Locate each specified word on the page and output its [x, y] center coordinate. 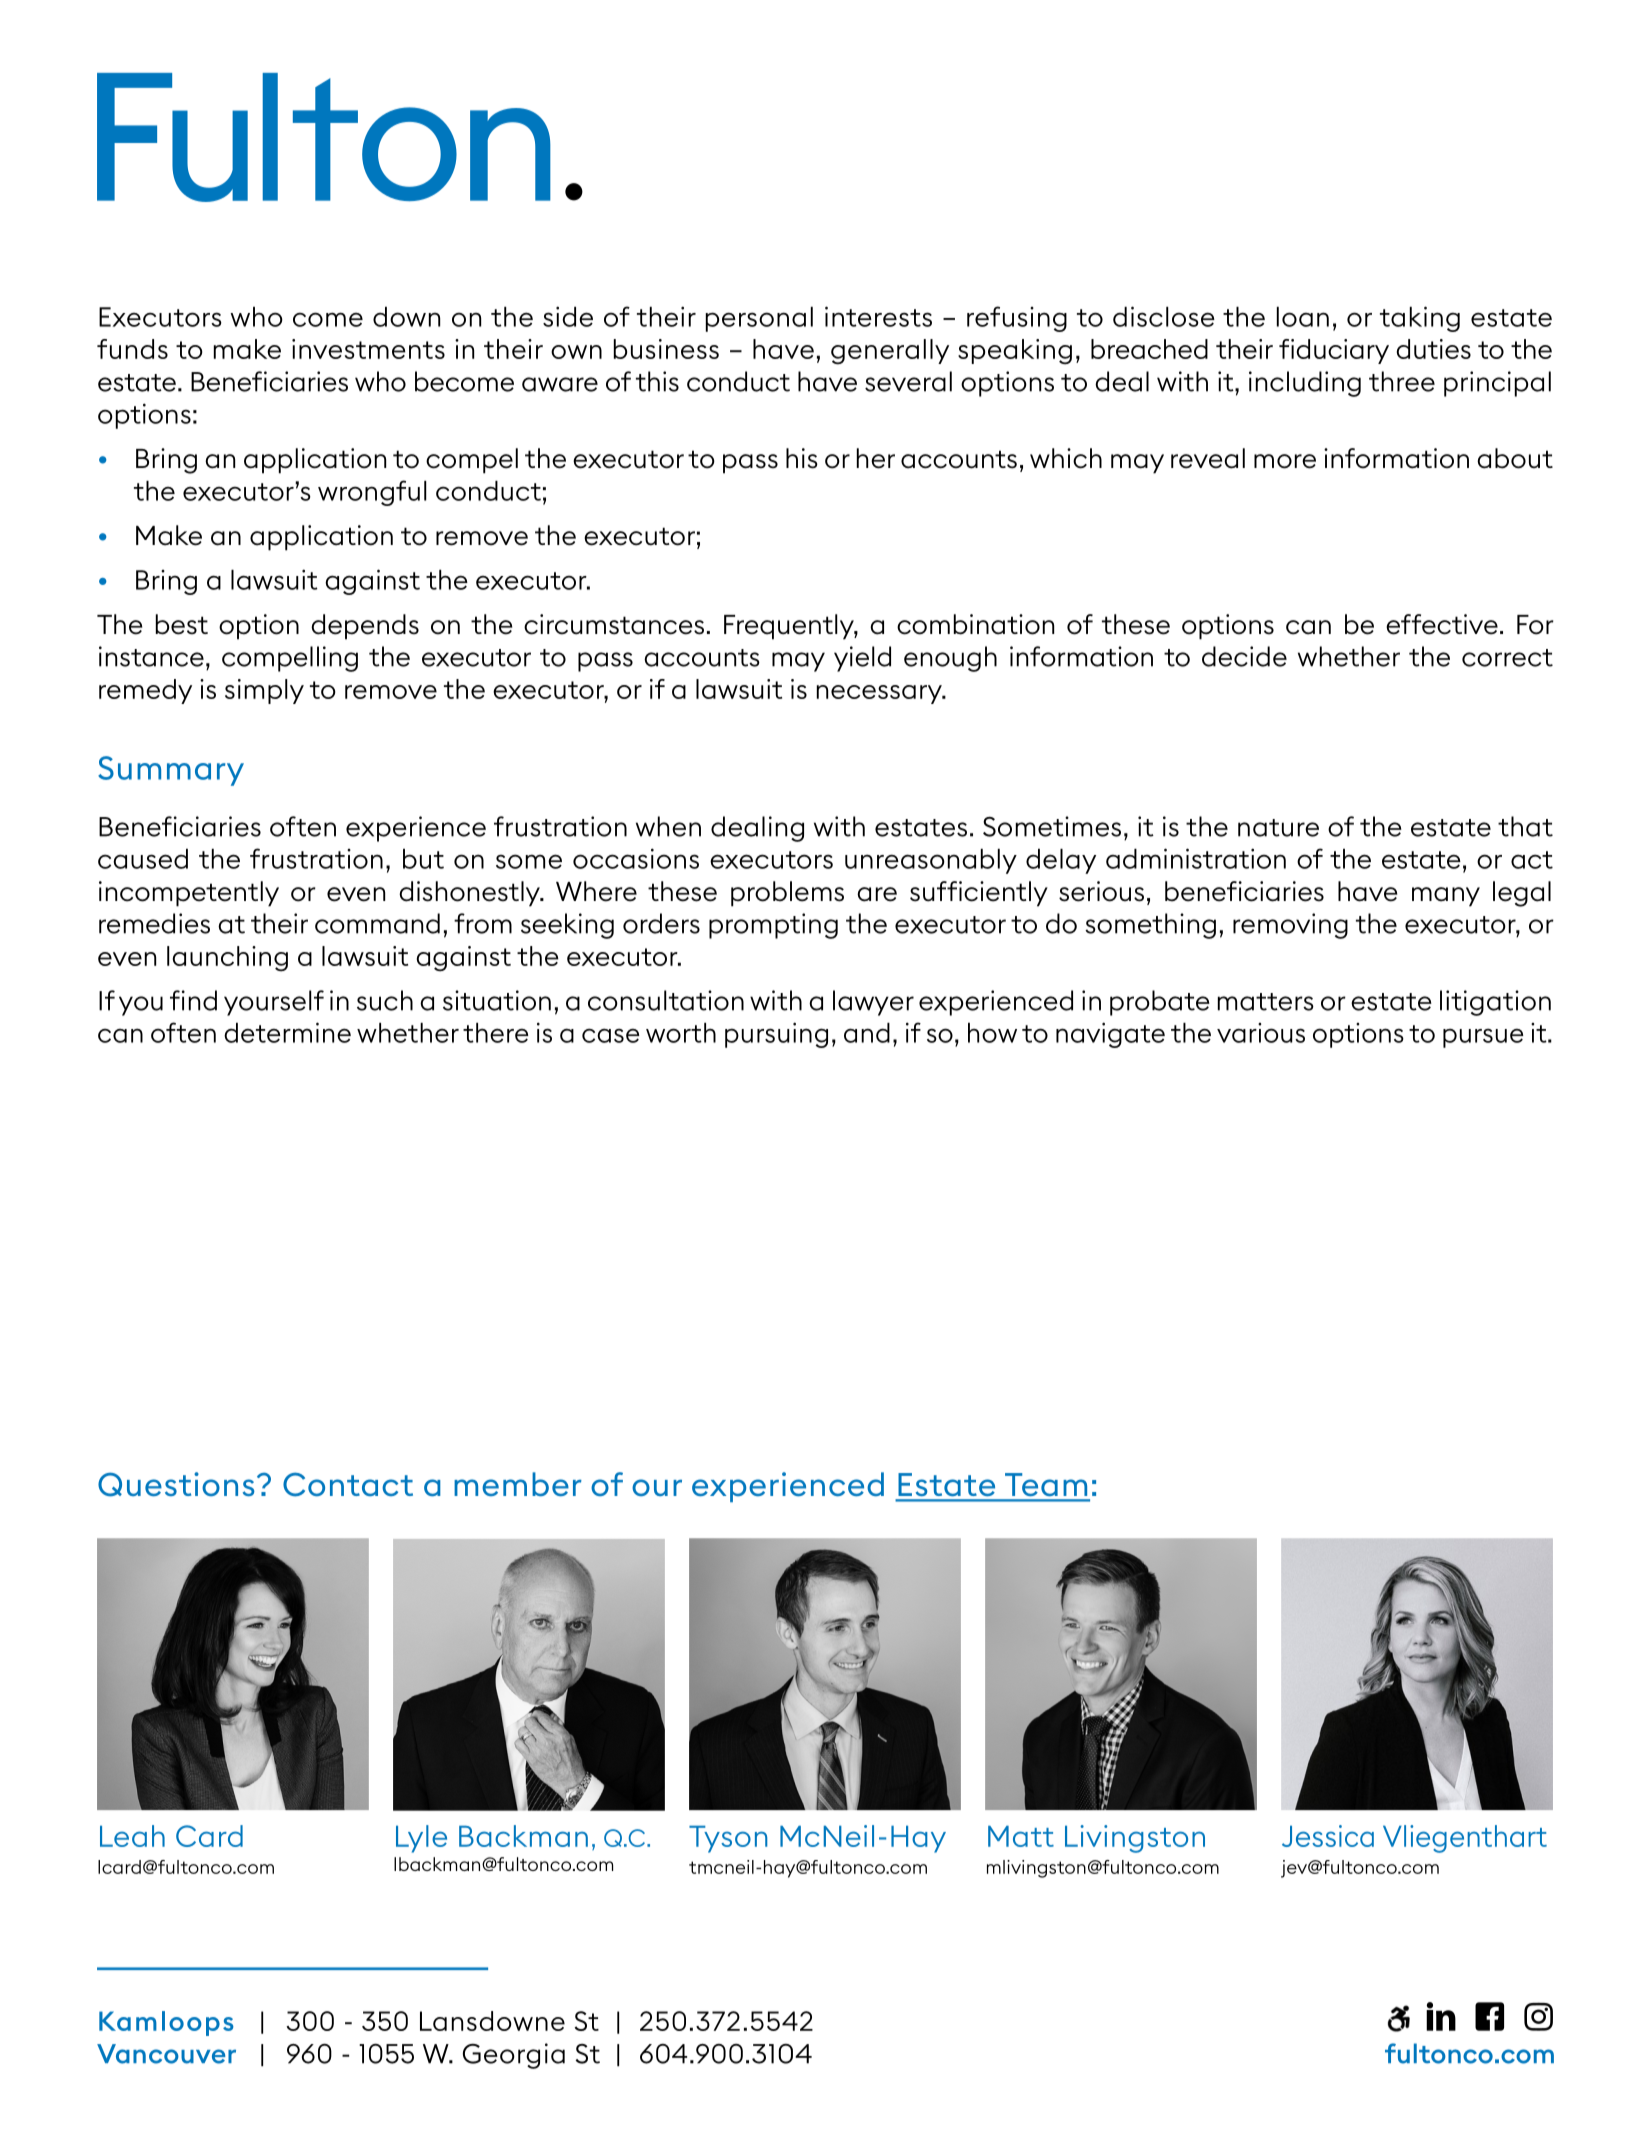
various [1261, 1033]
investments [368, 349]
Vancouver [166, 2054]
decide [1244, 656]
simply [264, 691]
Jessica [1328, 1836]
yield [862, 659]
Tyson [728, 1839]
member [518, 1484]
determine [287, 1032]
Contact [348, 1484]
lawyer [873, 1003]
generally [890, 352]
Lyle [421, 1839]
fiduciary [1334, 351]
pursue [1483, 1038]
